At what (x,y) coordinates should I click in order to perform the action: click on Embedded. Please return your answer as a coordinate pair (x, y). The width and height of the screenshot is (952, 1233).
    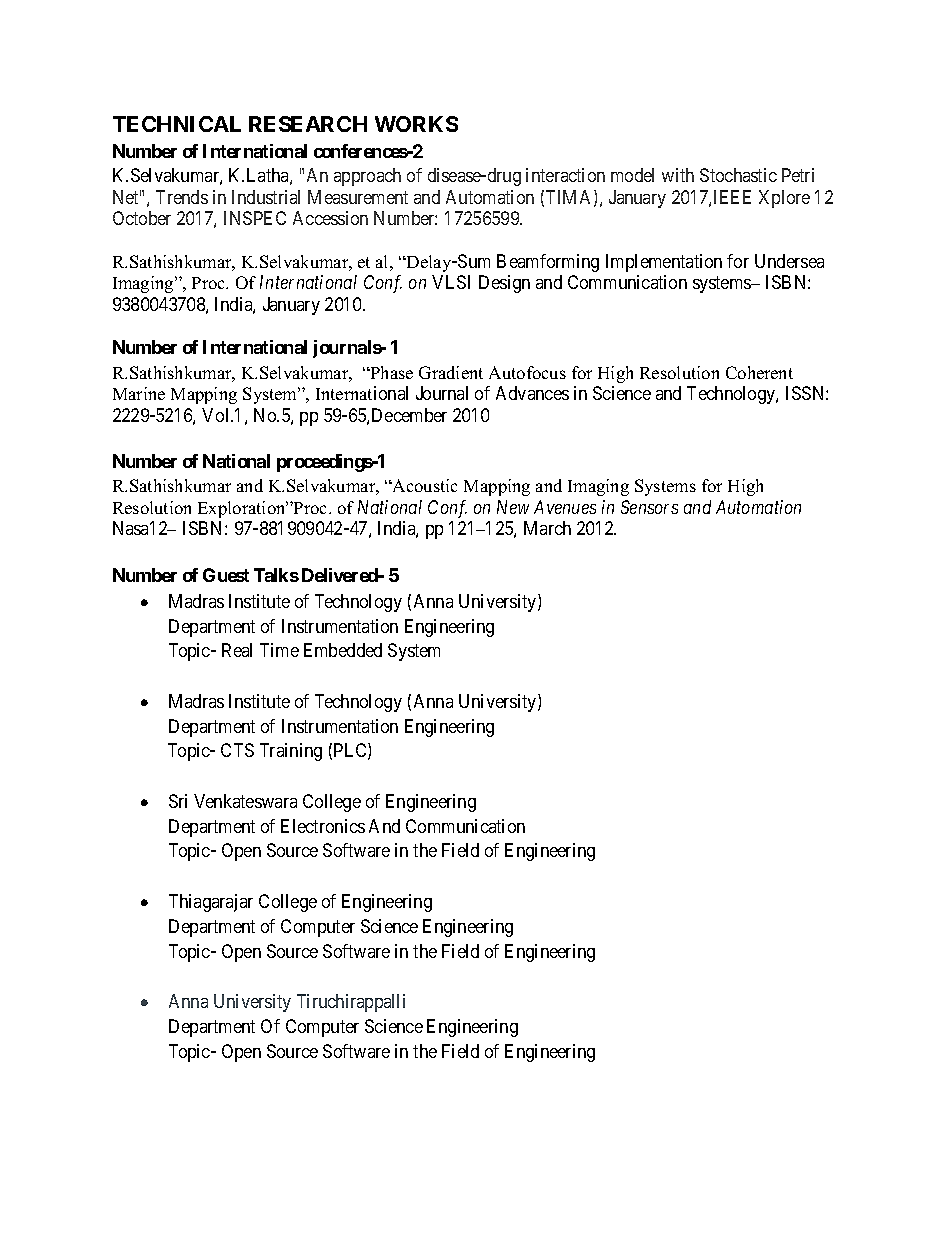
    Looking at the image, I should click on (343, 650).
